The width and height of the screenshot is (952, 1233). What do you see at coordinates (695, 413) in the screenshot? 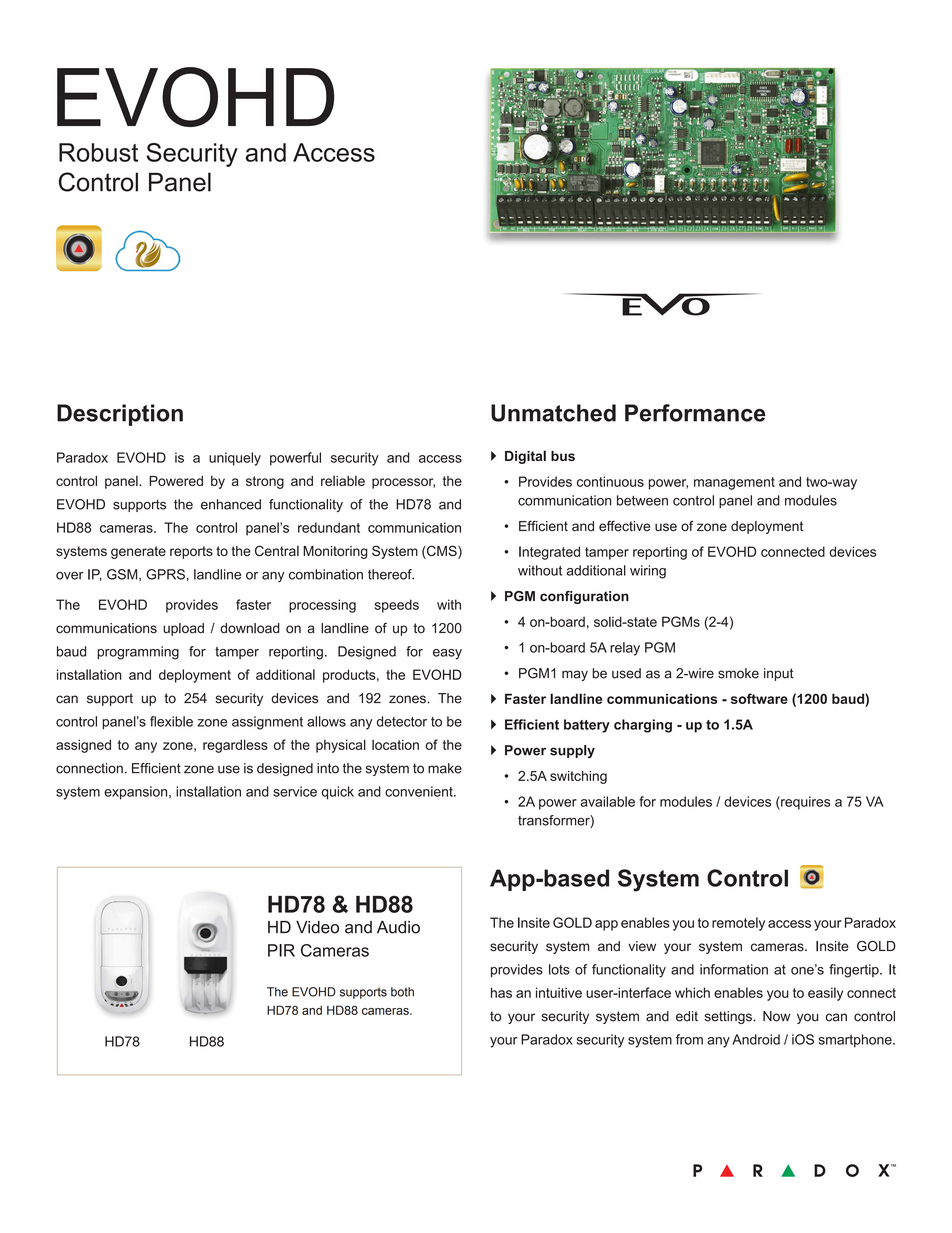
I see `Performance` at bounding box center [695, 413].
